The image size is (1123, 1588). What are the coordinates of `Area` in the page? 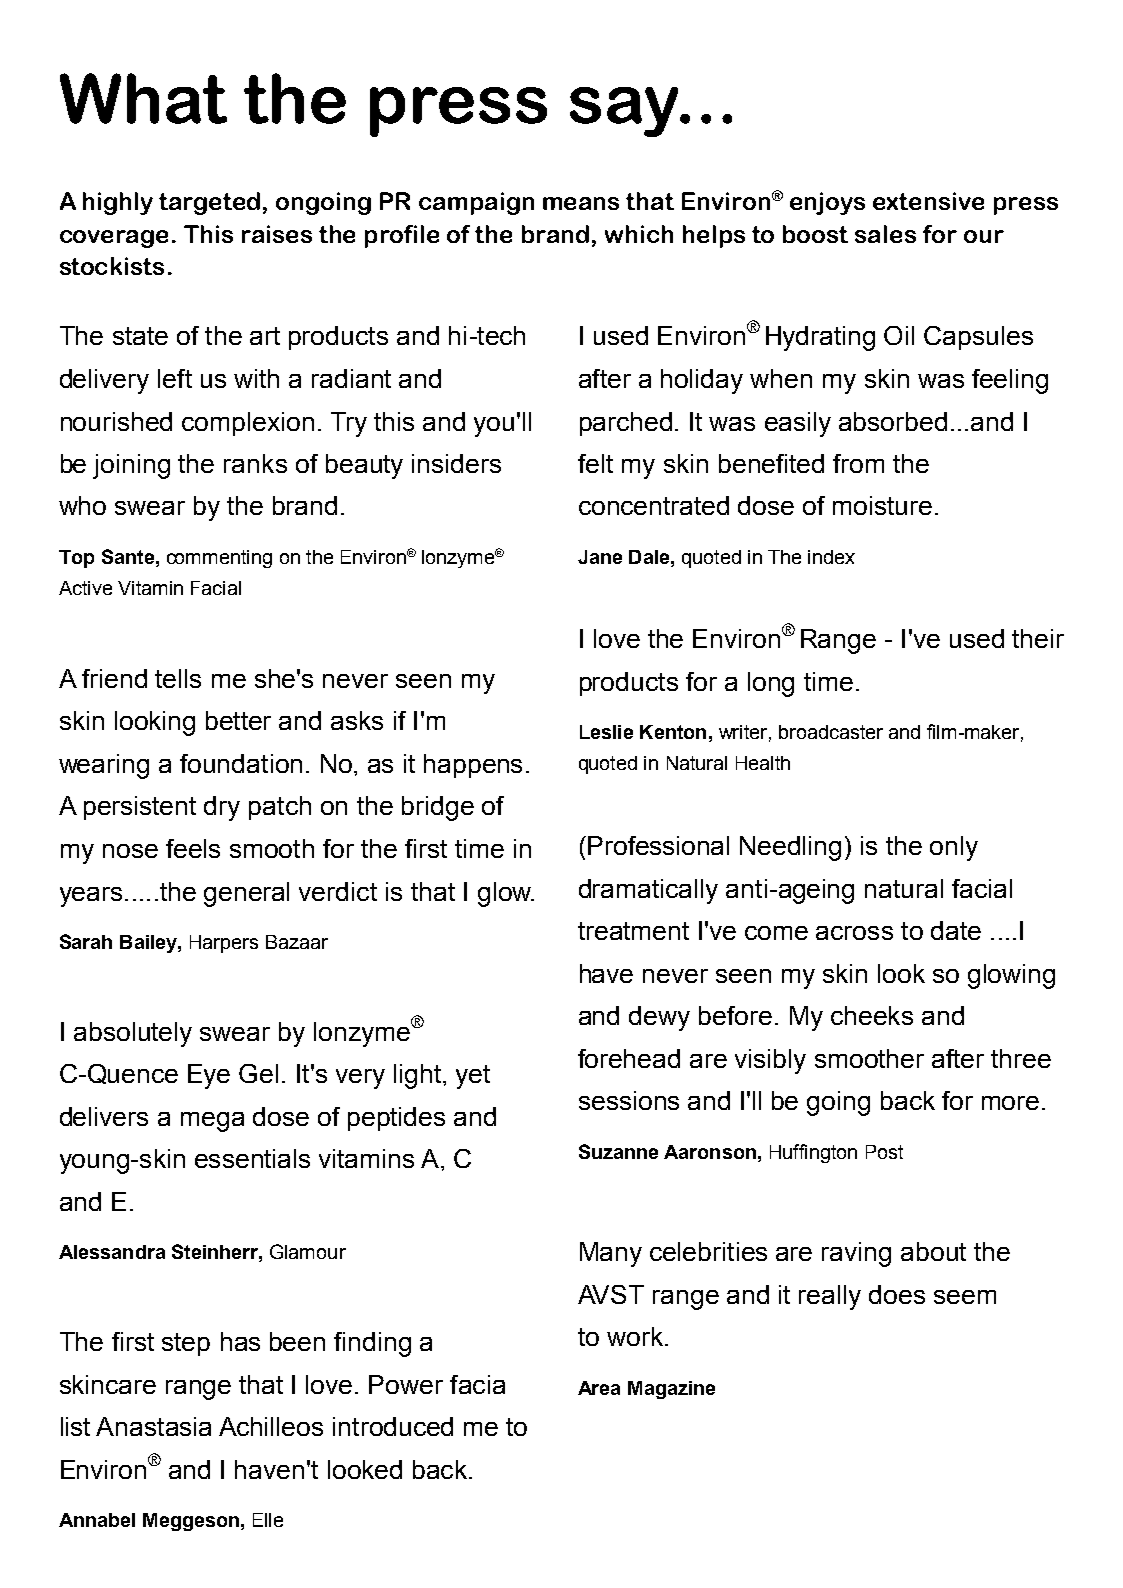 It's located at (599, 1388).
